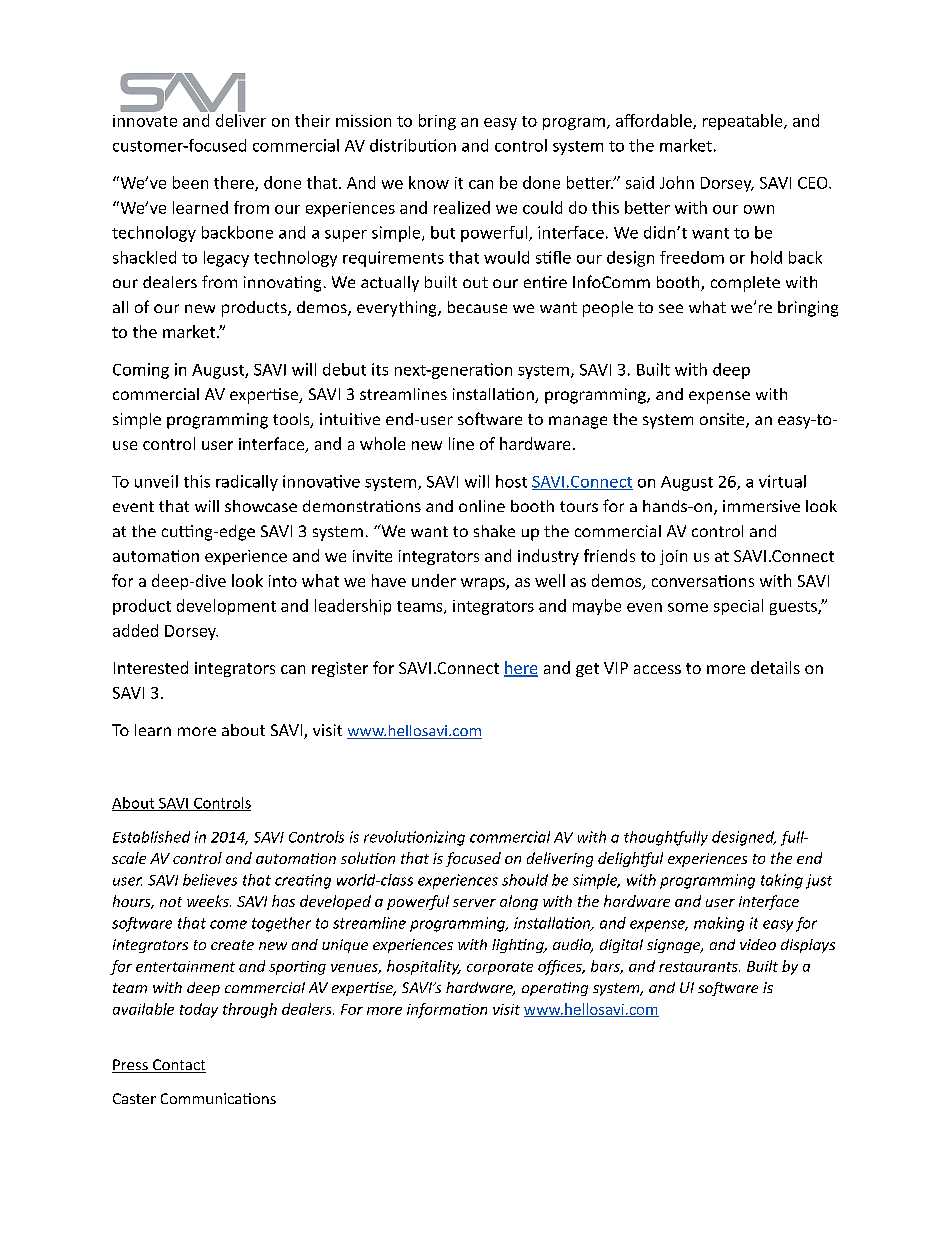 The image size is (952, 1233). I want to click on special, so click(738, 607).
